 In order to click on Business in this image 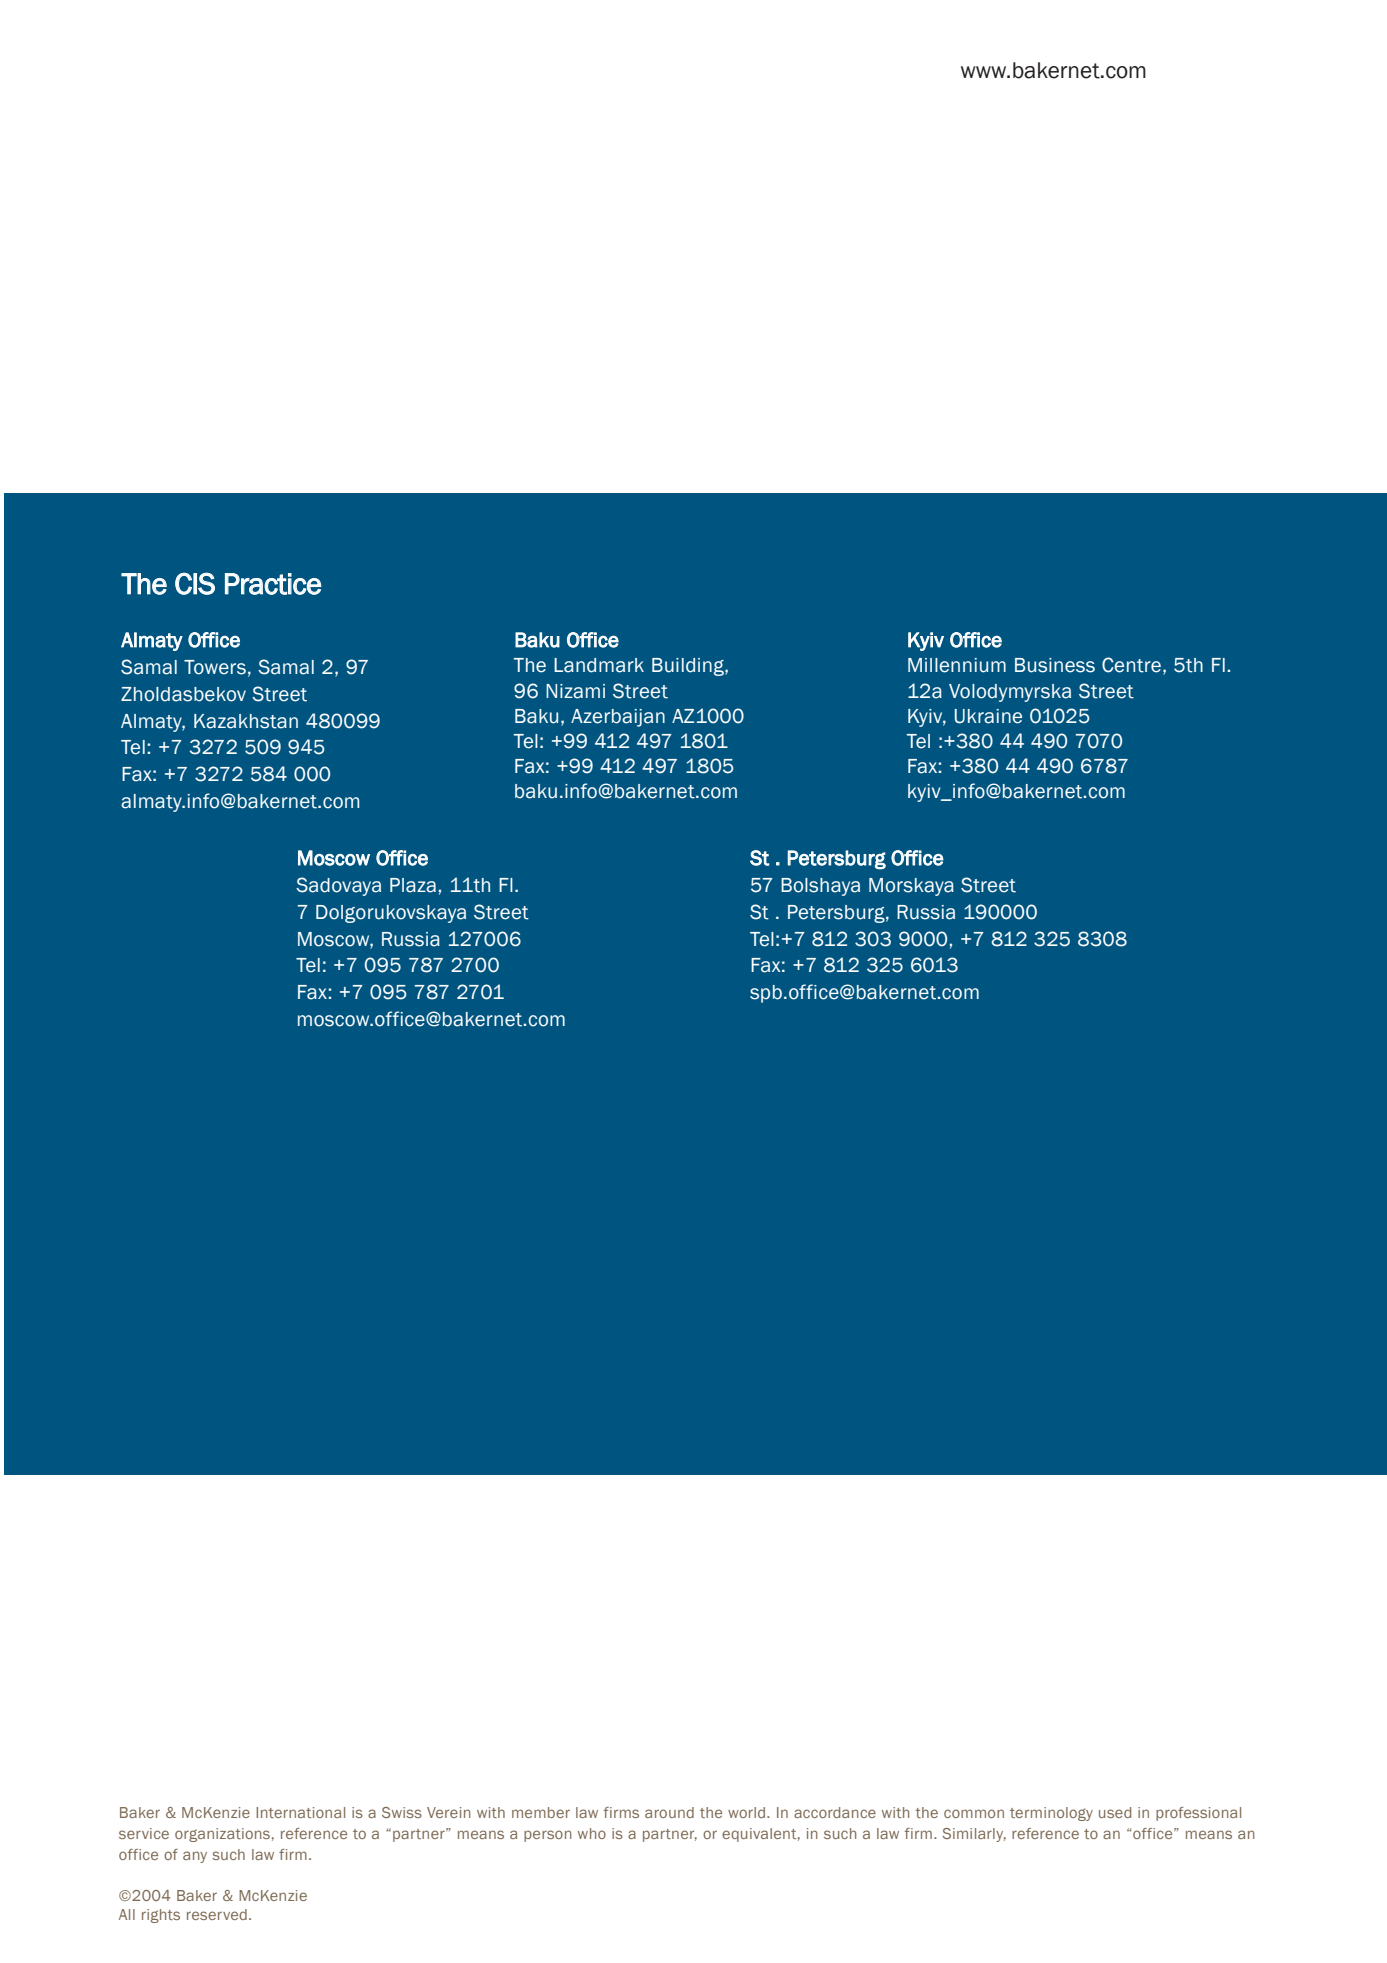, I will do `click(1055, 665)`.
